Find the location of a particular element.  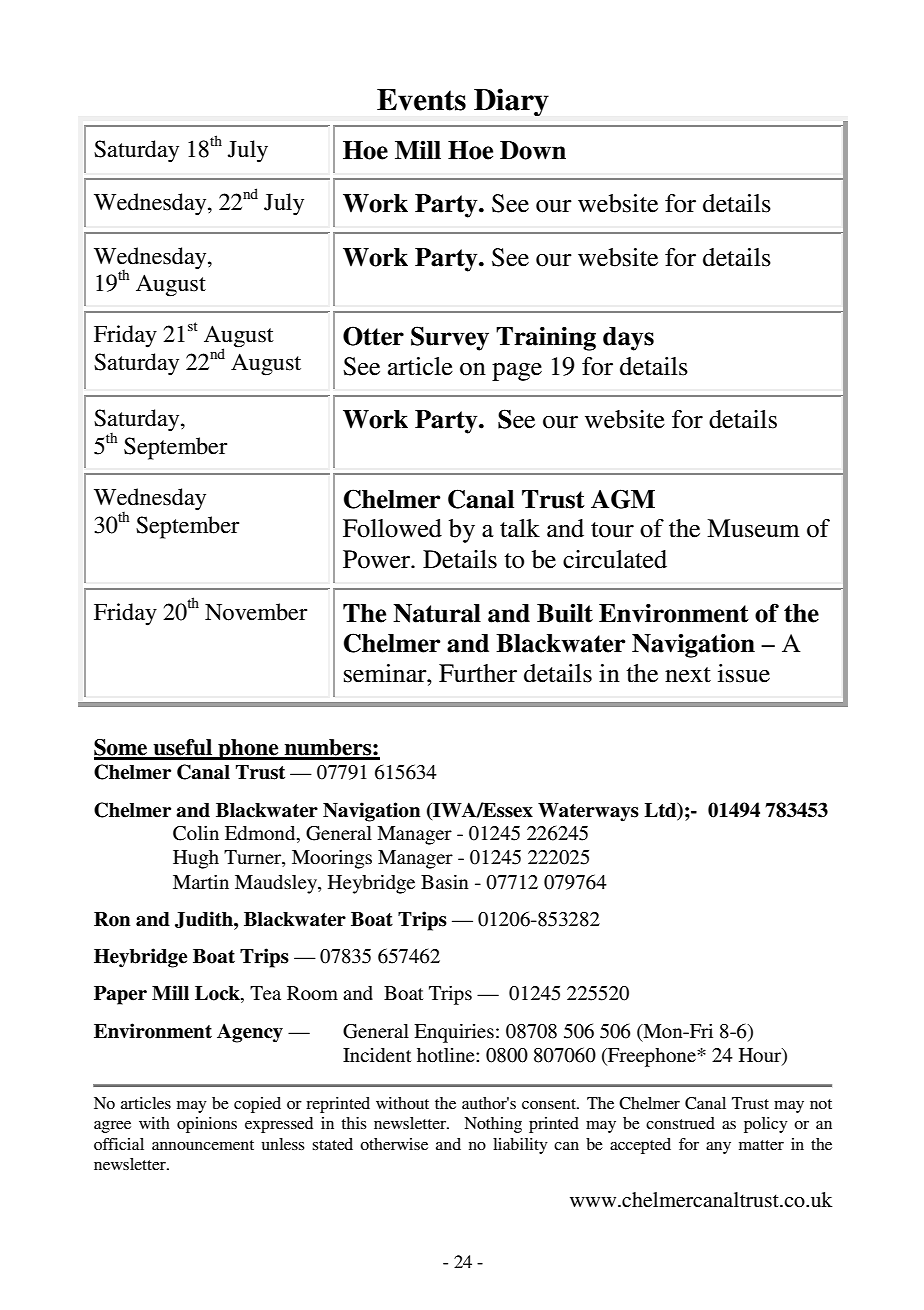

Diary is located at coordinates (511, 102).
